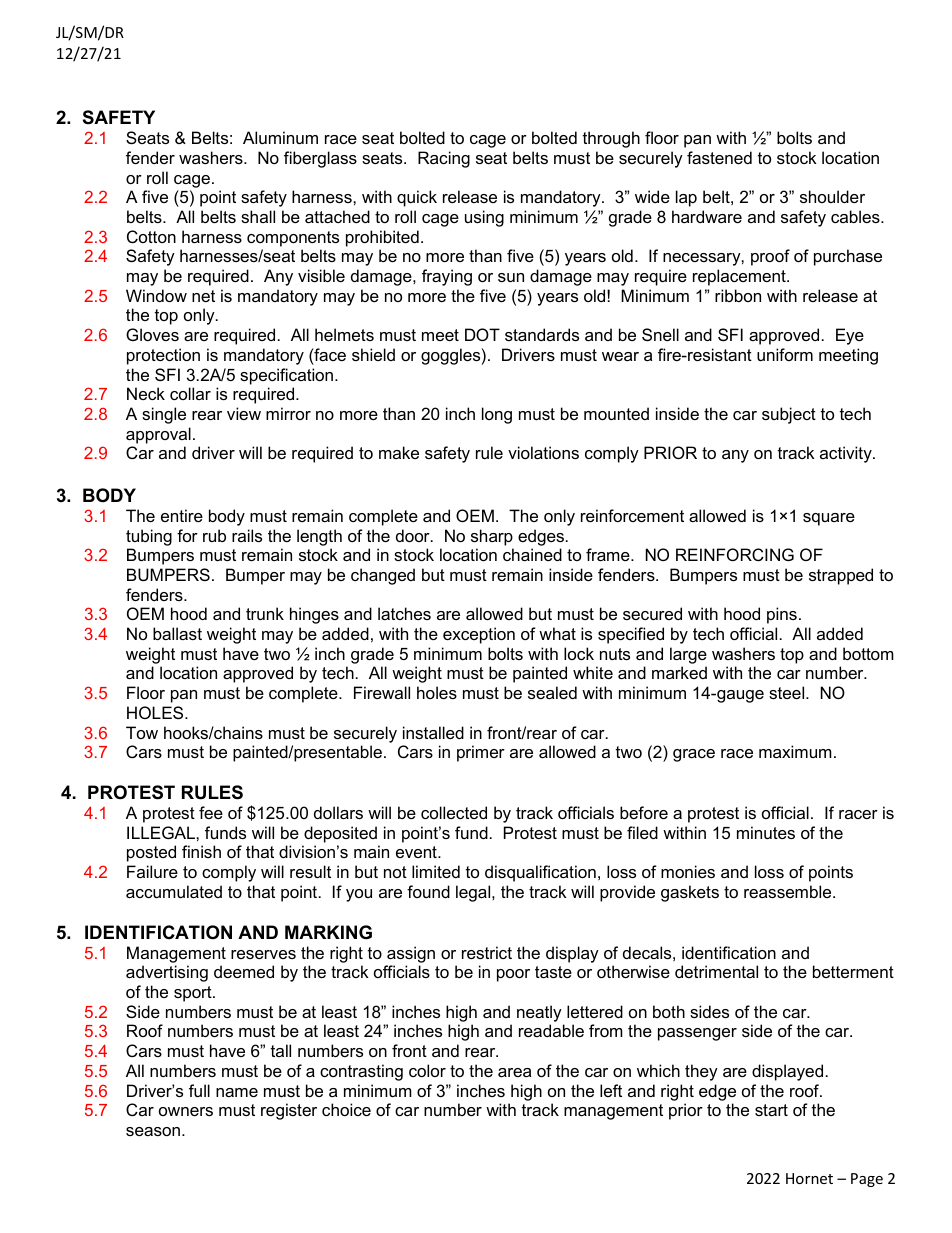 The width and height of the screenshot is (952, 1233). Describe the element at coordinates (186, 1111) in the screenshot. I see `owners` at that location.
